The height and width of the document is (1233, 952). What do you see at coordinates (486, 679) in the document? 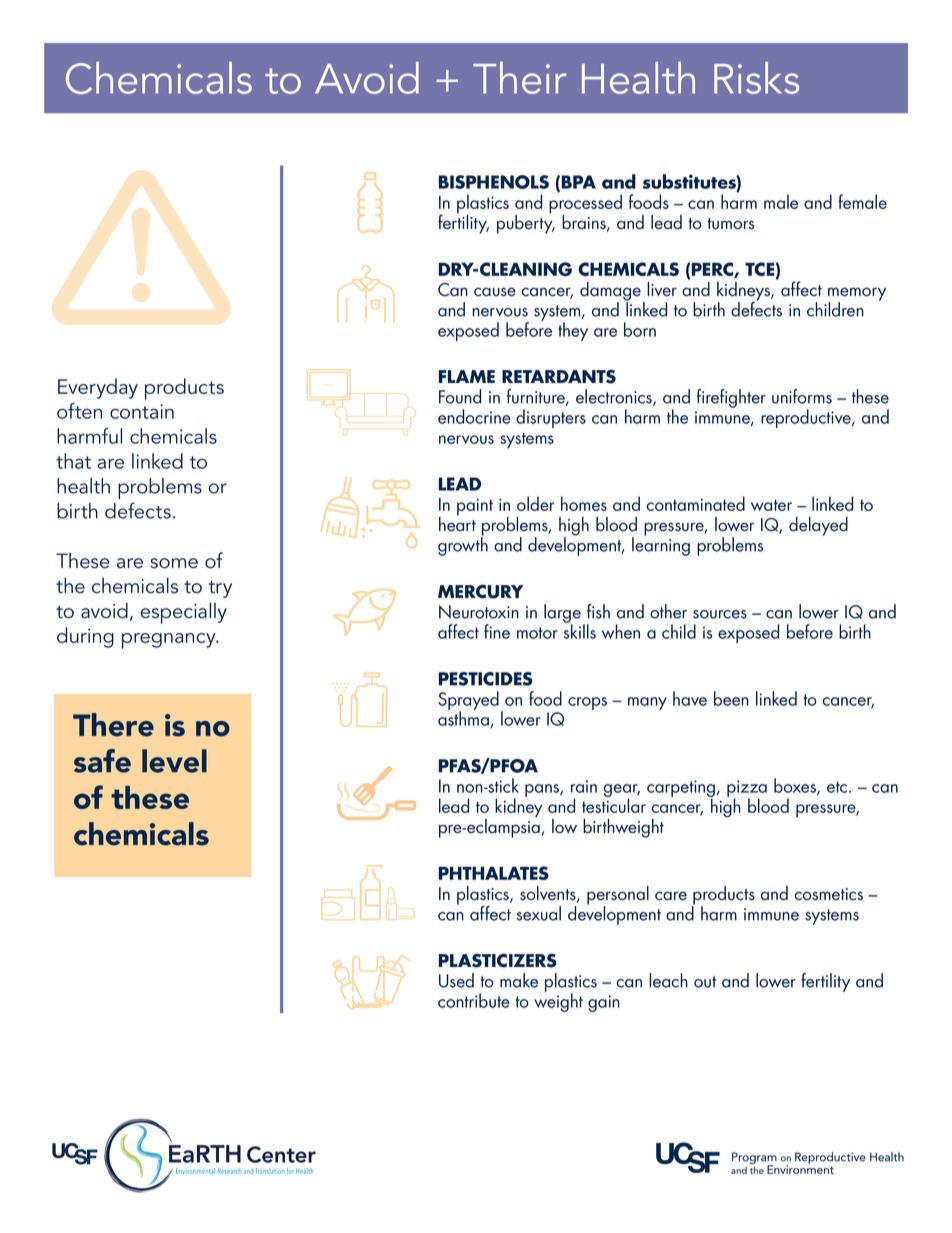
I see `PESTICIDES` at bounding box center [486, 679].
